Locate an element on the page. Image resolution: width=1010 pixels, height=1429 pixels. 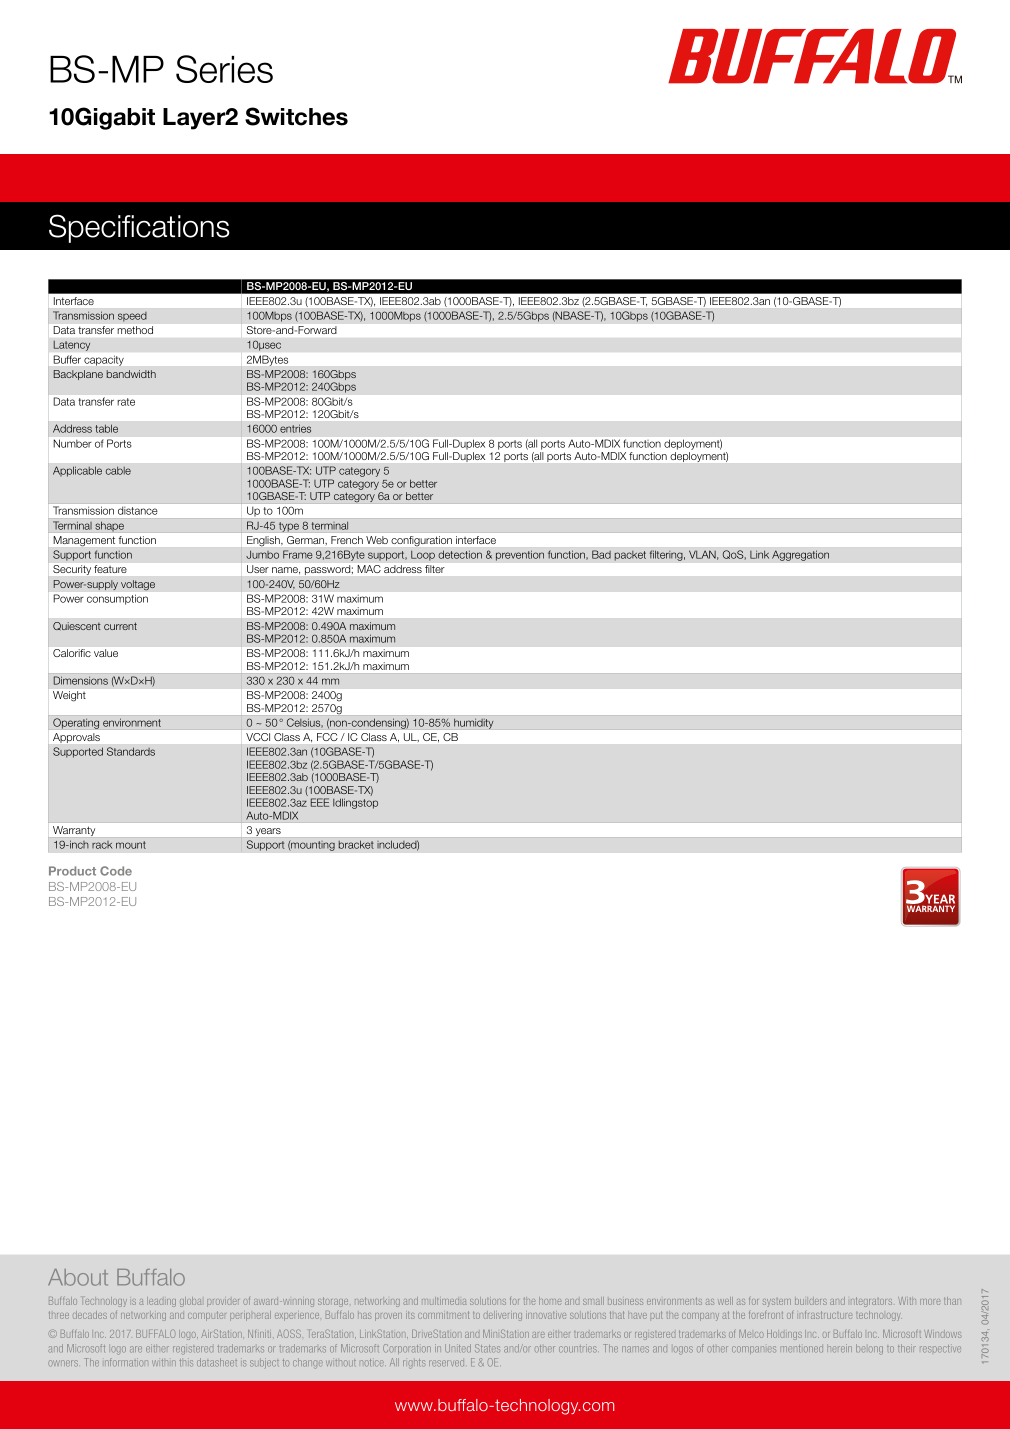
packet is located at coordinates (630, 555).
